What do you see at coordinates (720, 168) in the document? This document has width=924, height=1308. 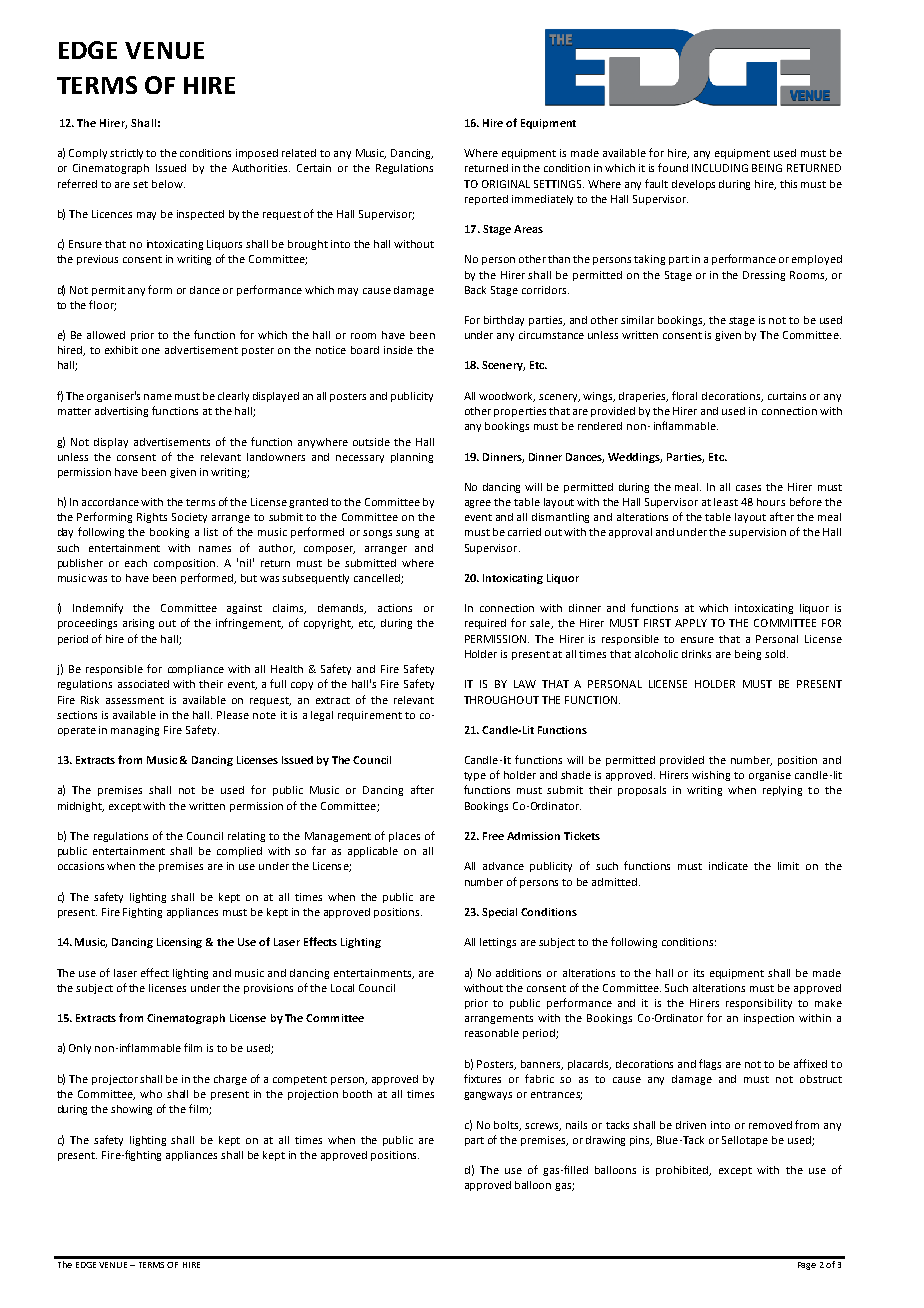 I see `INCLUDING` at bounding box center [720, 168].
